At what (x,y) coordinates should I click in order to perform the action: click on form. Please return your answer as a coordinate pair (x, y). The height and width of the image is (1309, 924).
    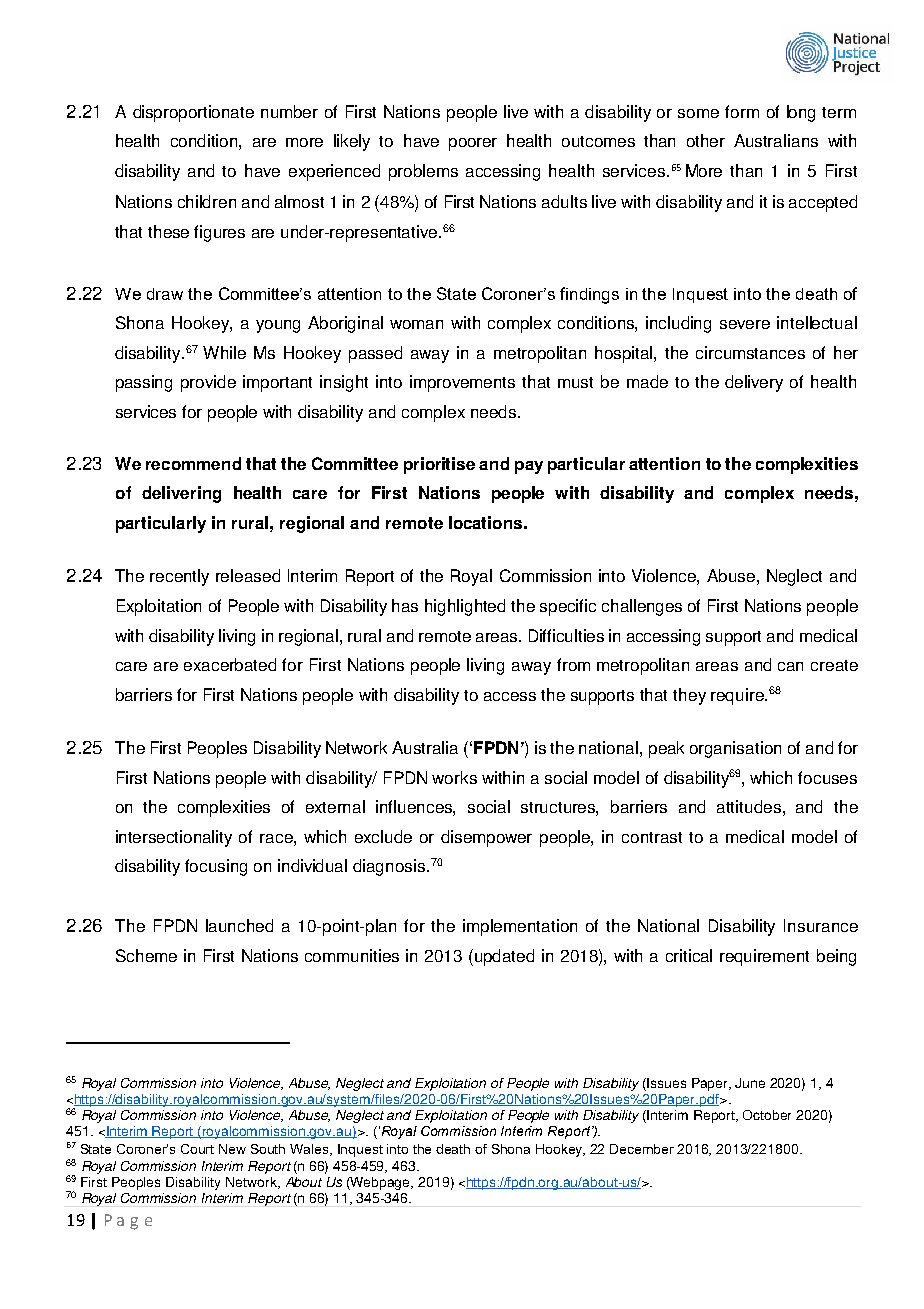
    Looking at the image, I should click on (742, 111).
